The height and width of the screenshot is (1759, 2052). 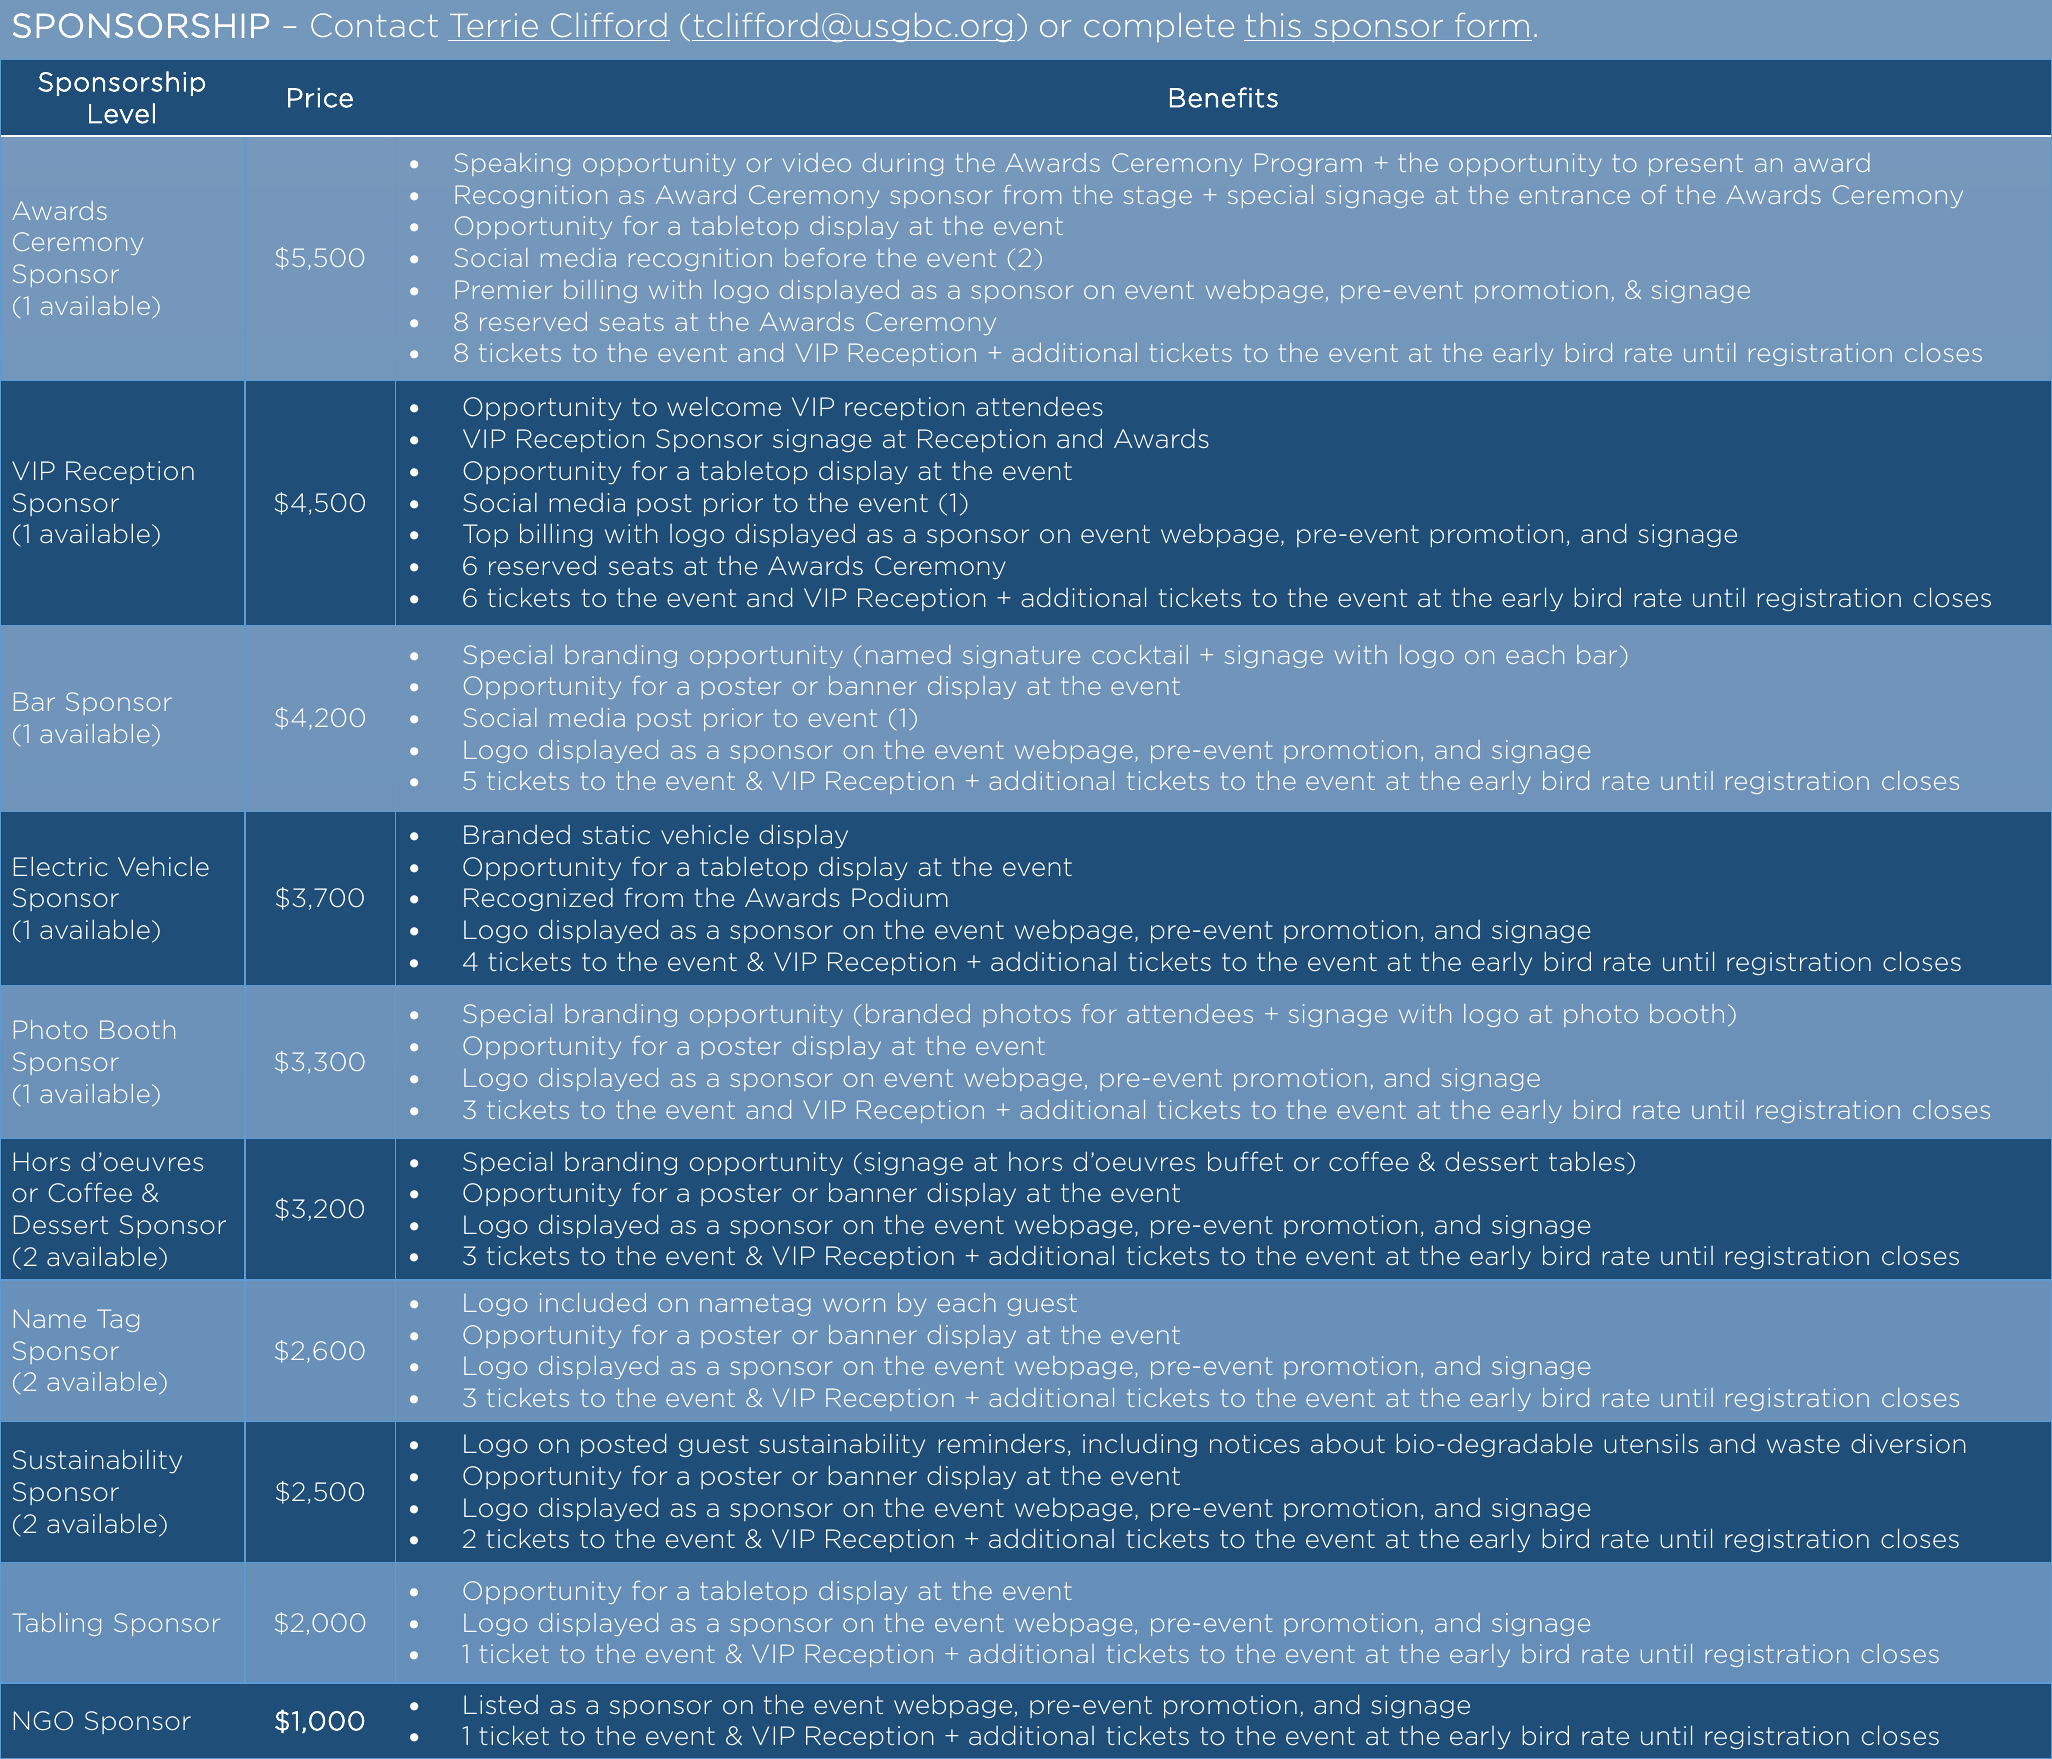 What do you see at coordinates (593, 1302) in the screenshot?
I see `included` at bounding box center [593, 1302].
